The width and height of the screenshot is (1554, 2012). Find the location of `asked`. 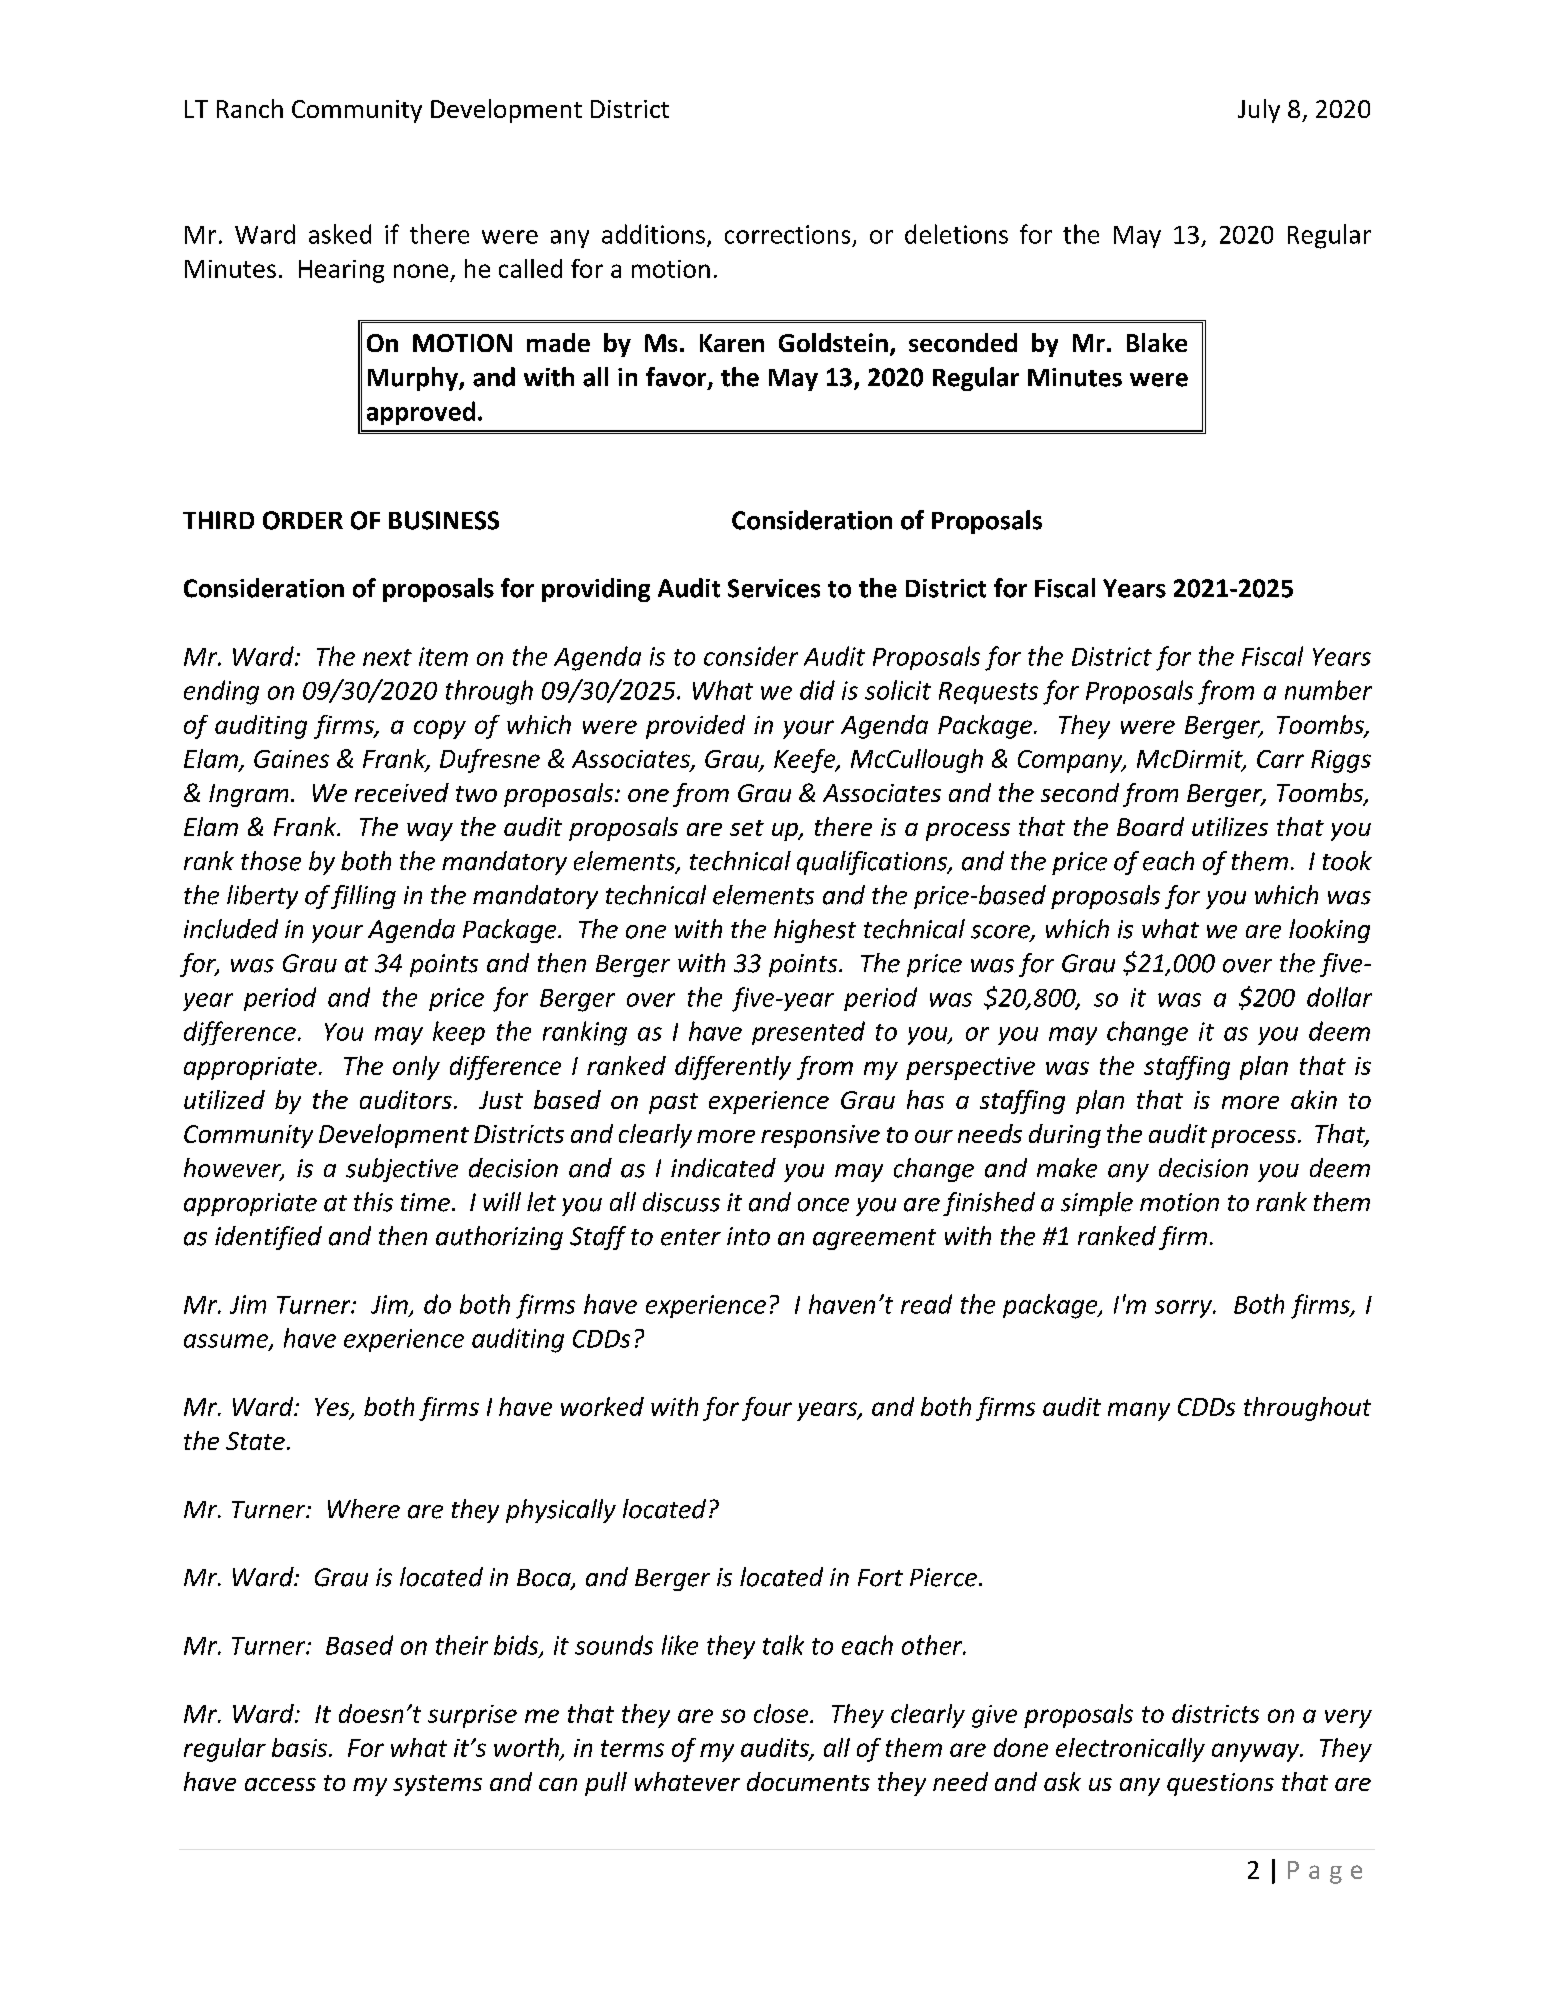

asked is located at coordinates (340, 234).
